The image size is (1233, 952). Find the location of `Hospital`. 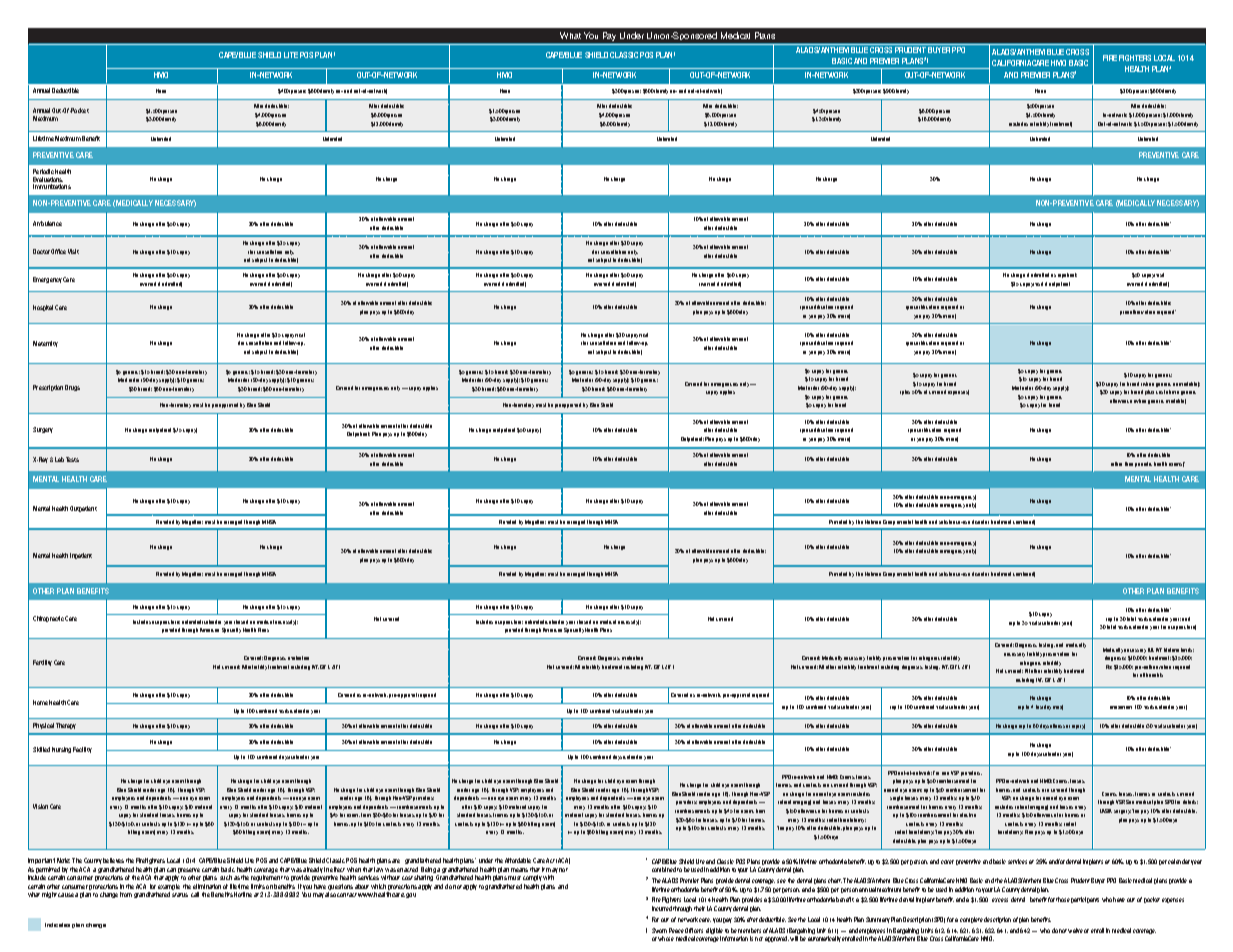

Hospital is located at coordinates (43, 308).
